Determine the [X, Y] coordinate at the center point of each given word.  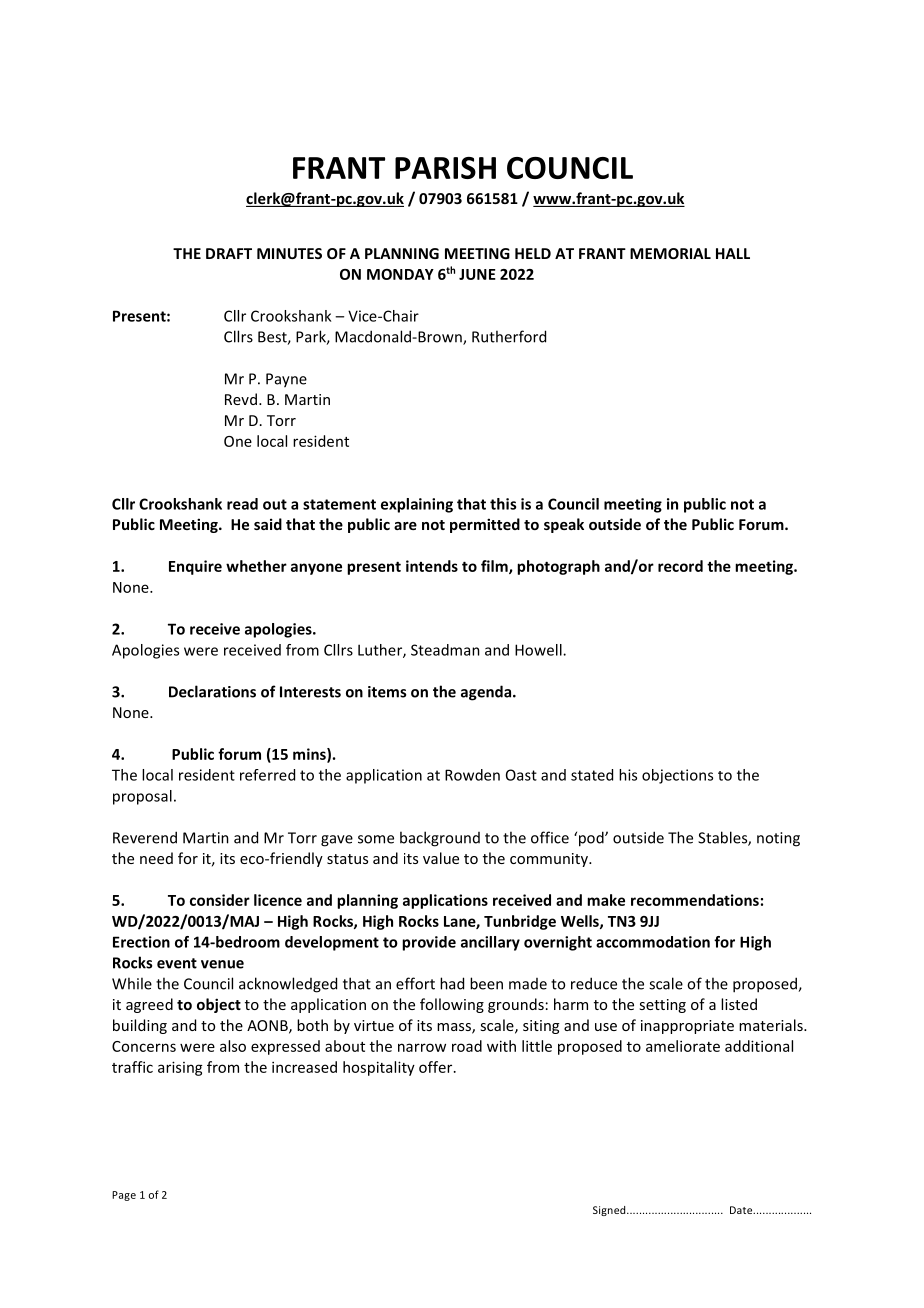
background [440, 839]
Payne [286, 380]
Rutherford [509, 336]
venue [222, 964]
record [680, 566]
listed [739, 1004]
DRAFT [229, 253]
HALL [733, 253]
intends [432, 566]
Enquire [195, 567]
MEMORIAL [670, 253]
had [452, 983]
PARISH [445, 168]
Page [124, 1196]
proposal [142, 797]
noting [778, 839]
